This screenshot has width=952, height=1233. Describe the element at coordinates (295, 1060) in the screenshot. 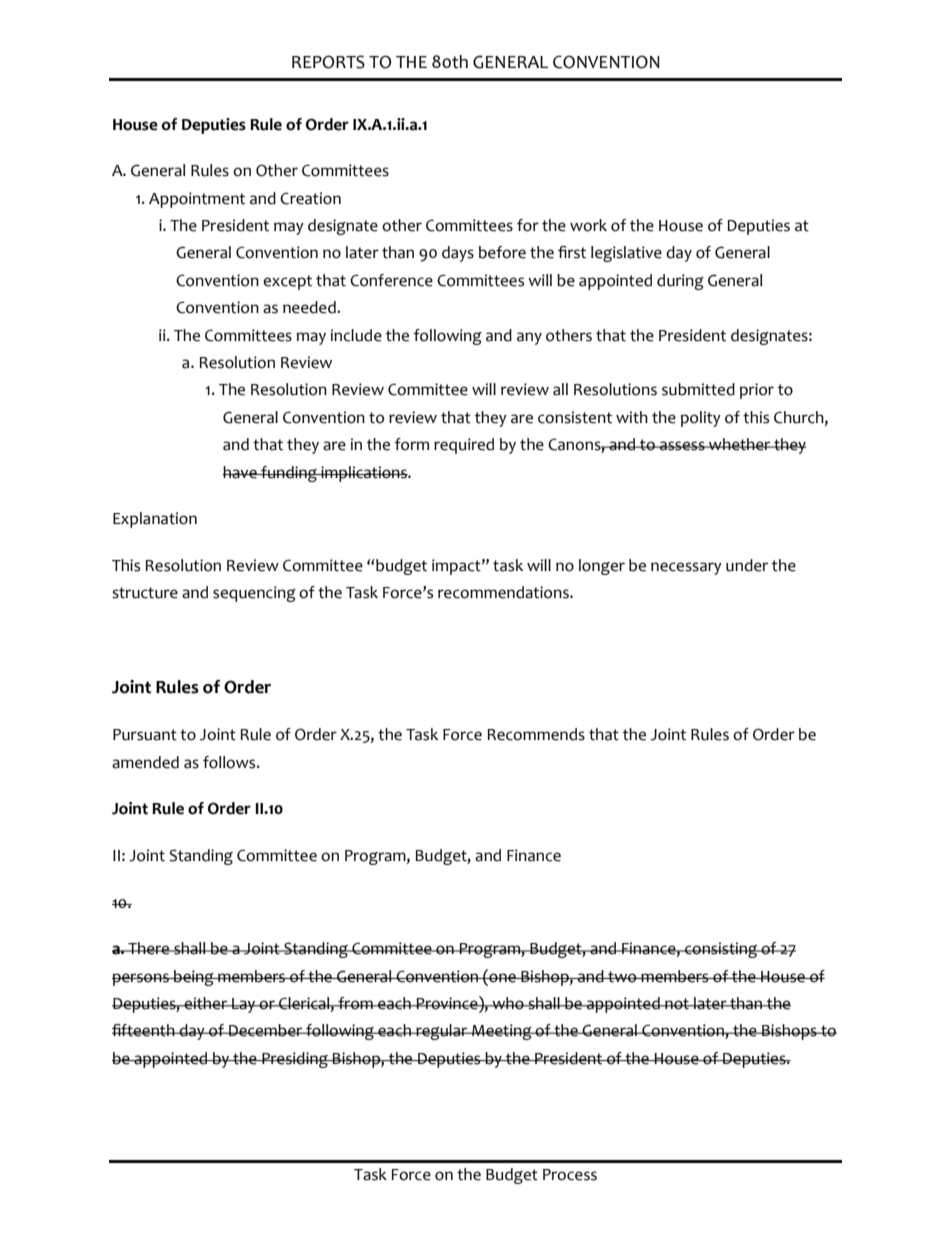

I see `Presiding` at that location.
